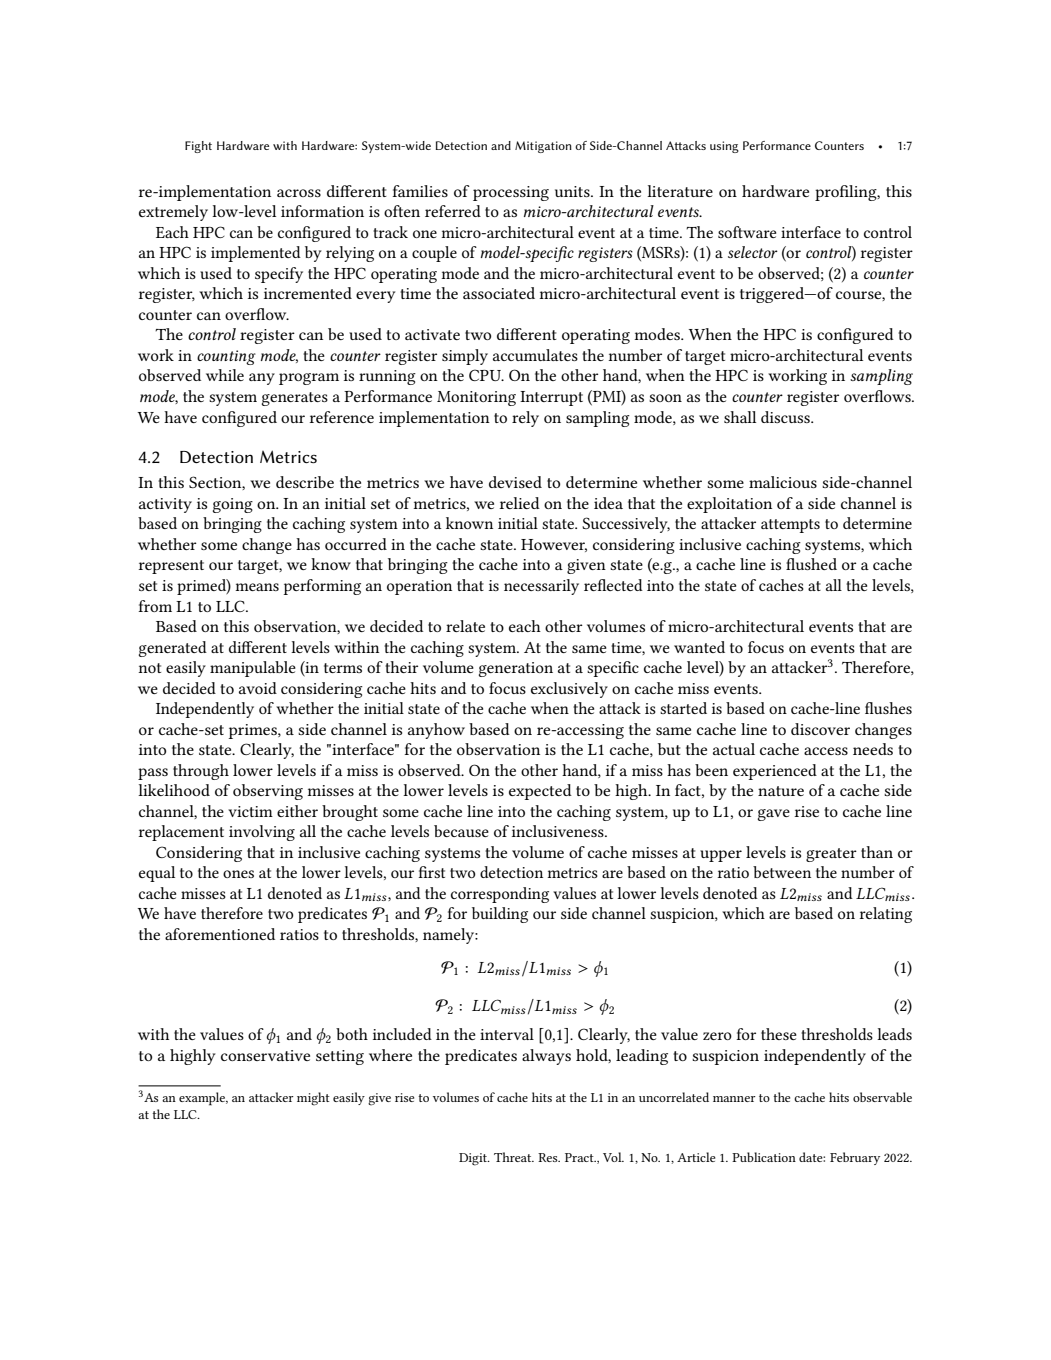 This page has height=1360, width=1051. I want to click on expected, so click(540, 792).
